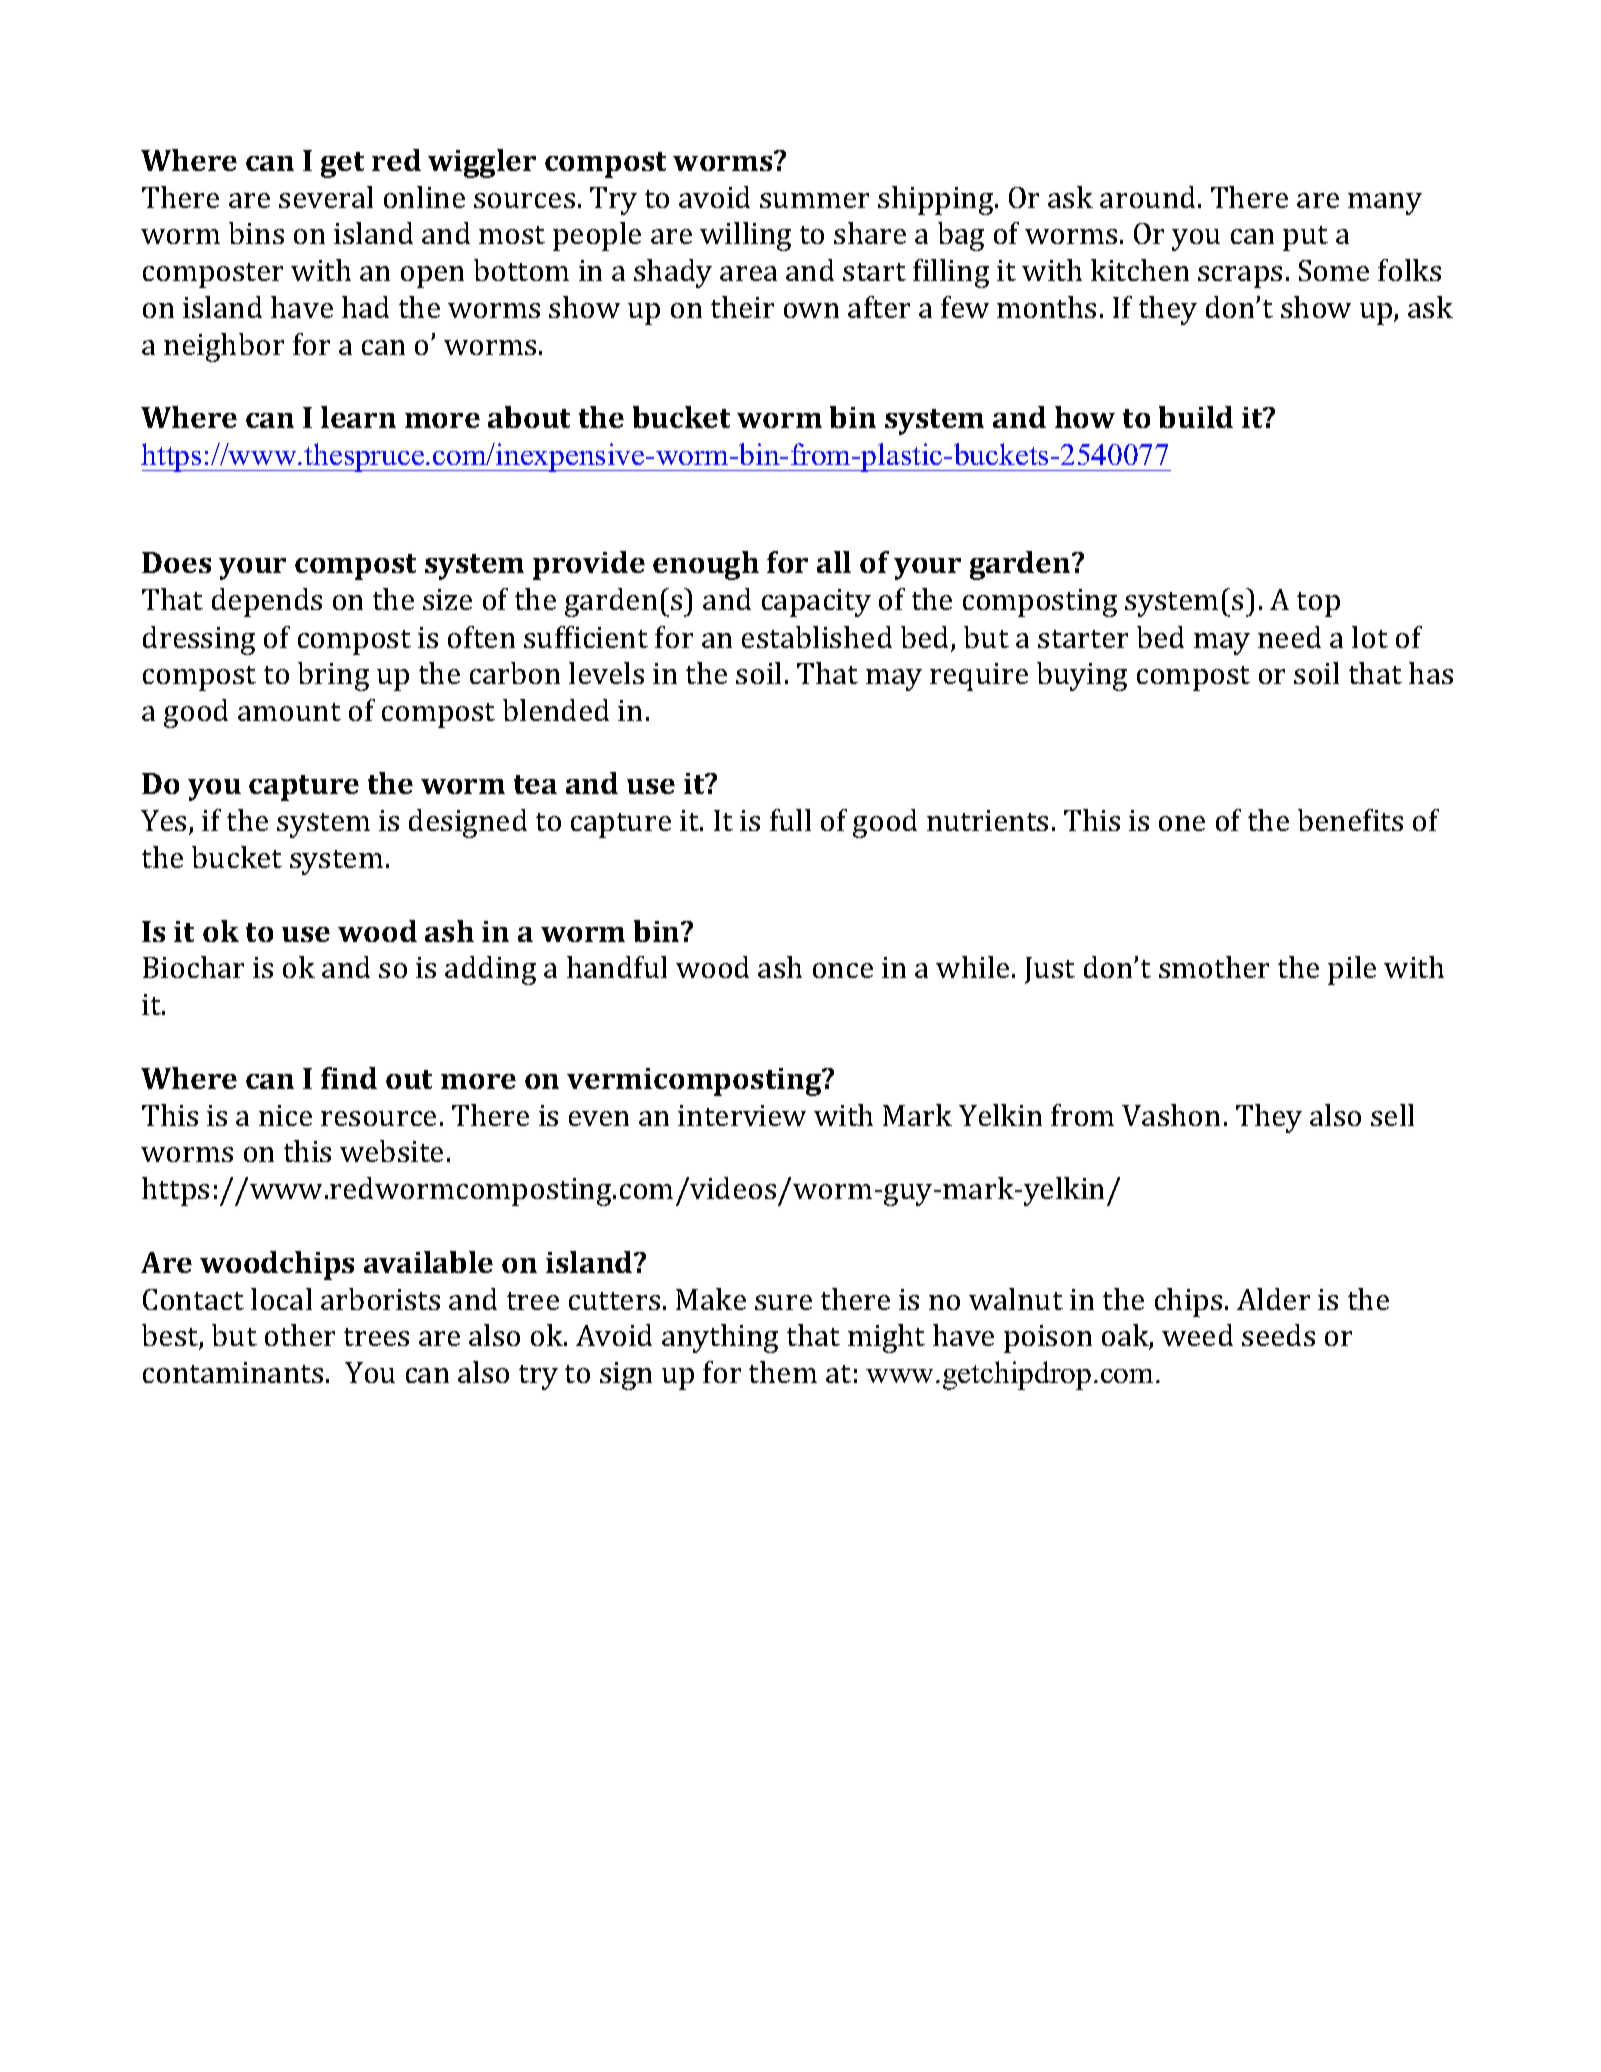  Describe the element at coordinates (1278, 1335) in the screenshot. I see `seeds` at that location.
